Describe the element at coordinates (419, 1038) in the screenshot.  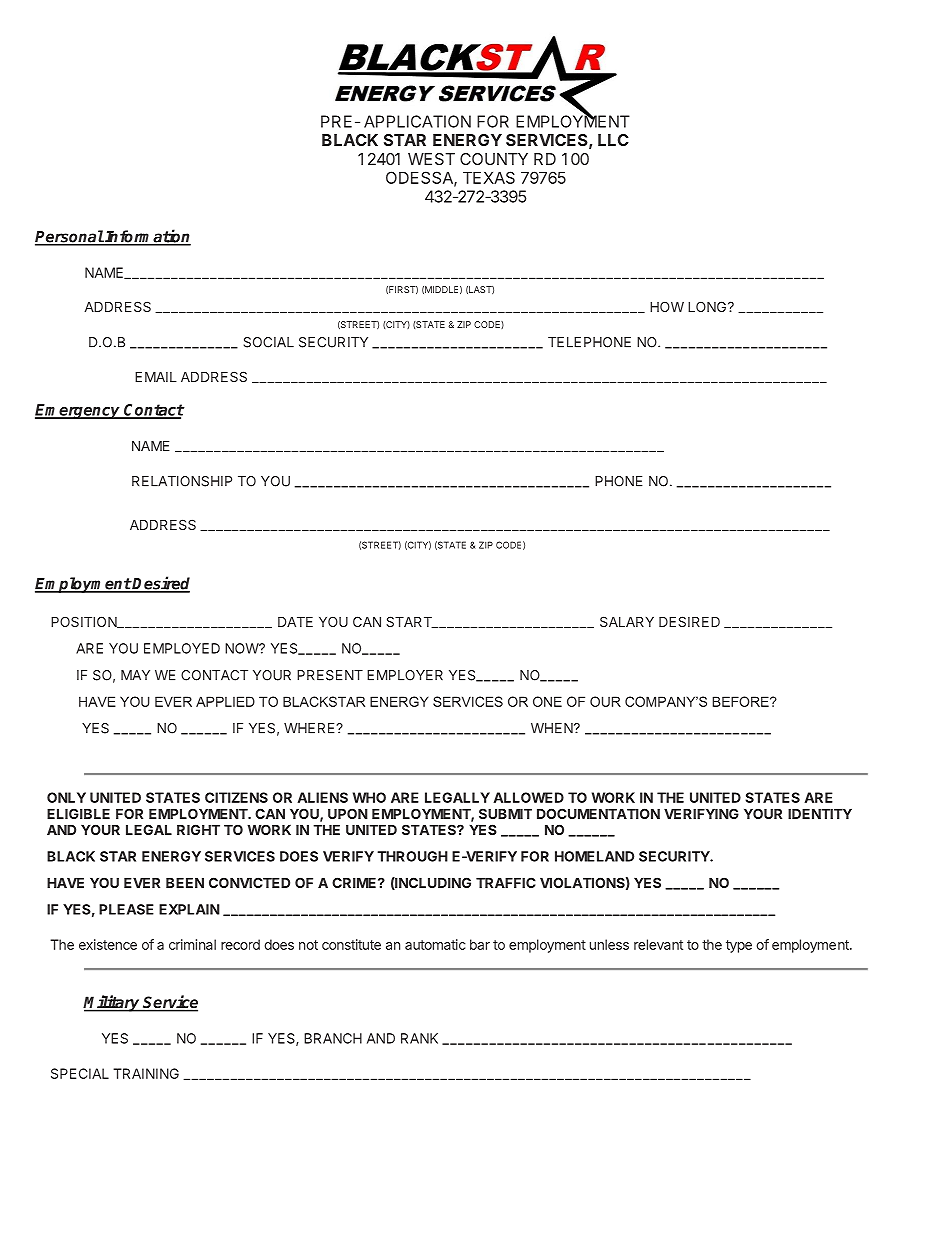
I see `RANK` at that location.
